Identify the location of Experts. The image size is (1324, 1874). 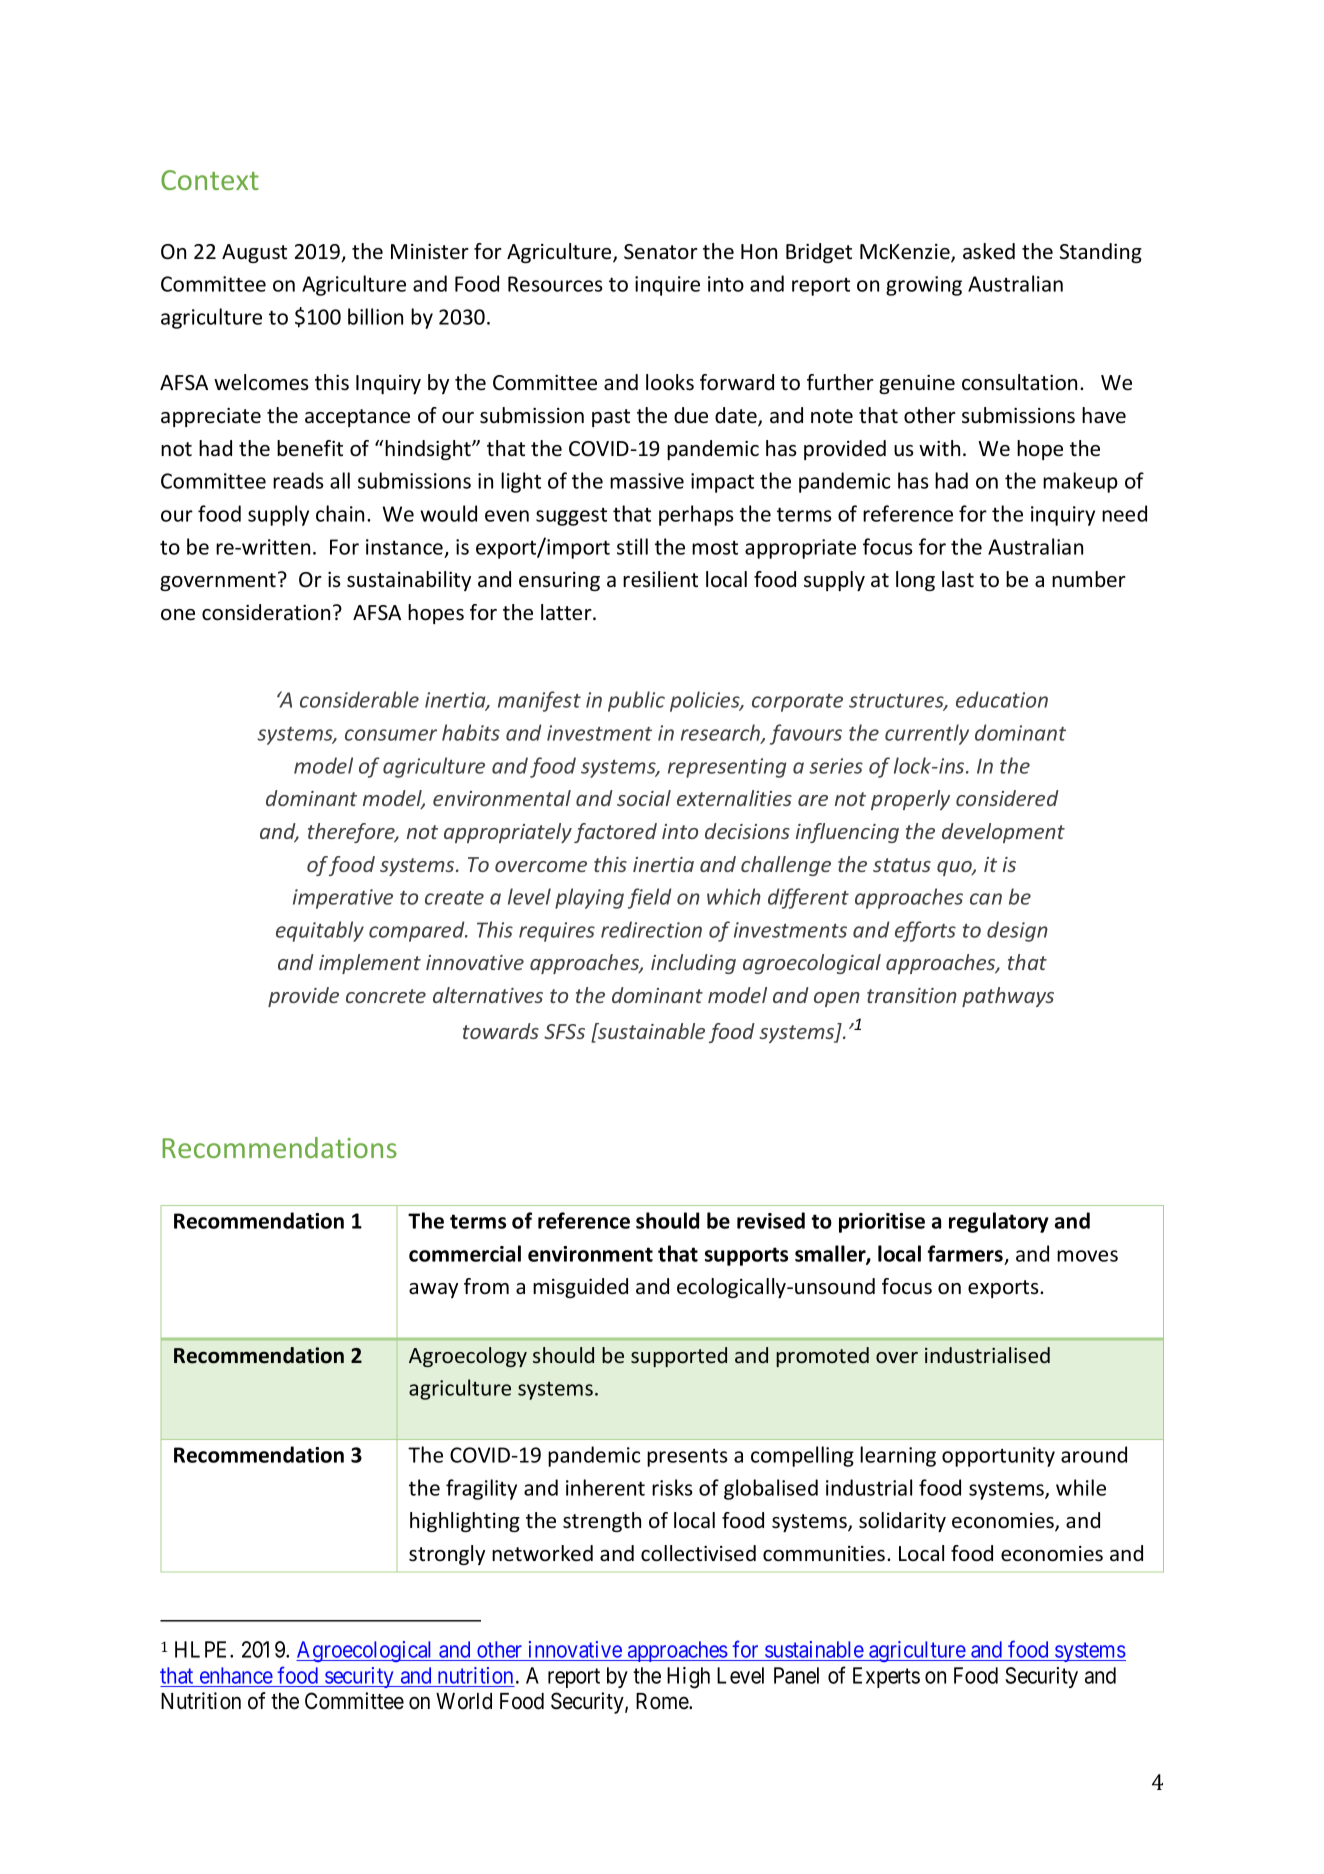
(886, 1677).
